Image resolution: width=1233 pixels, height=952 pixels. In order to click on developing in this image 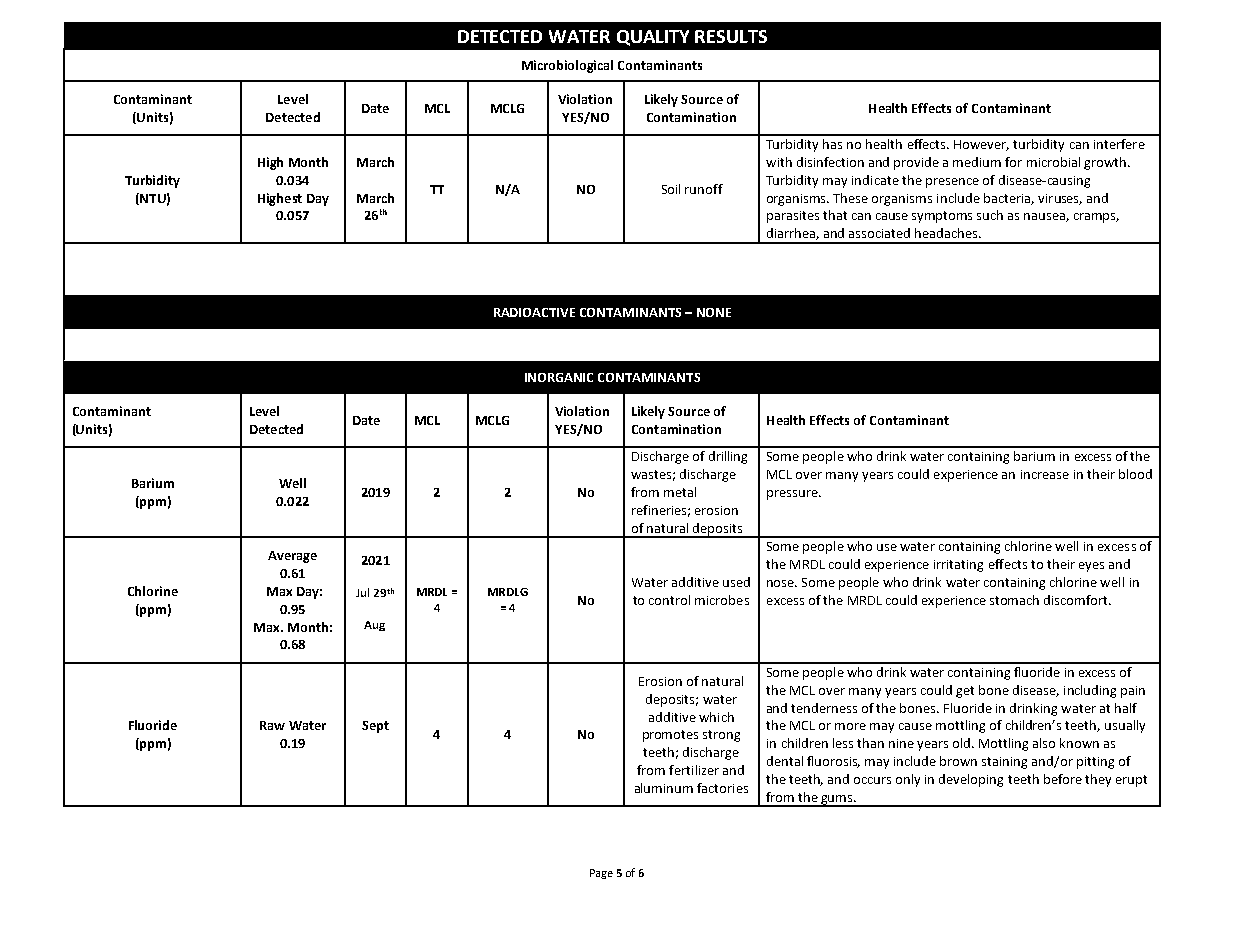, I will do `click(971, 780)`.
